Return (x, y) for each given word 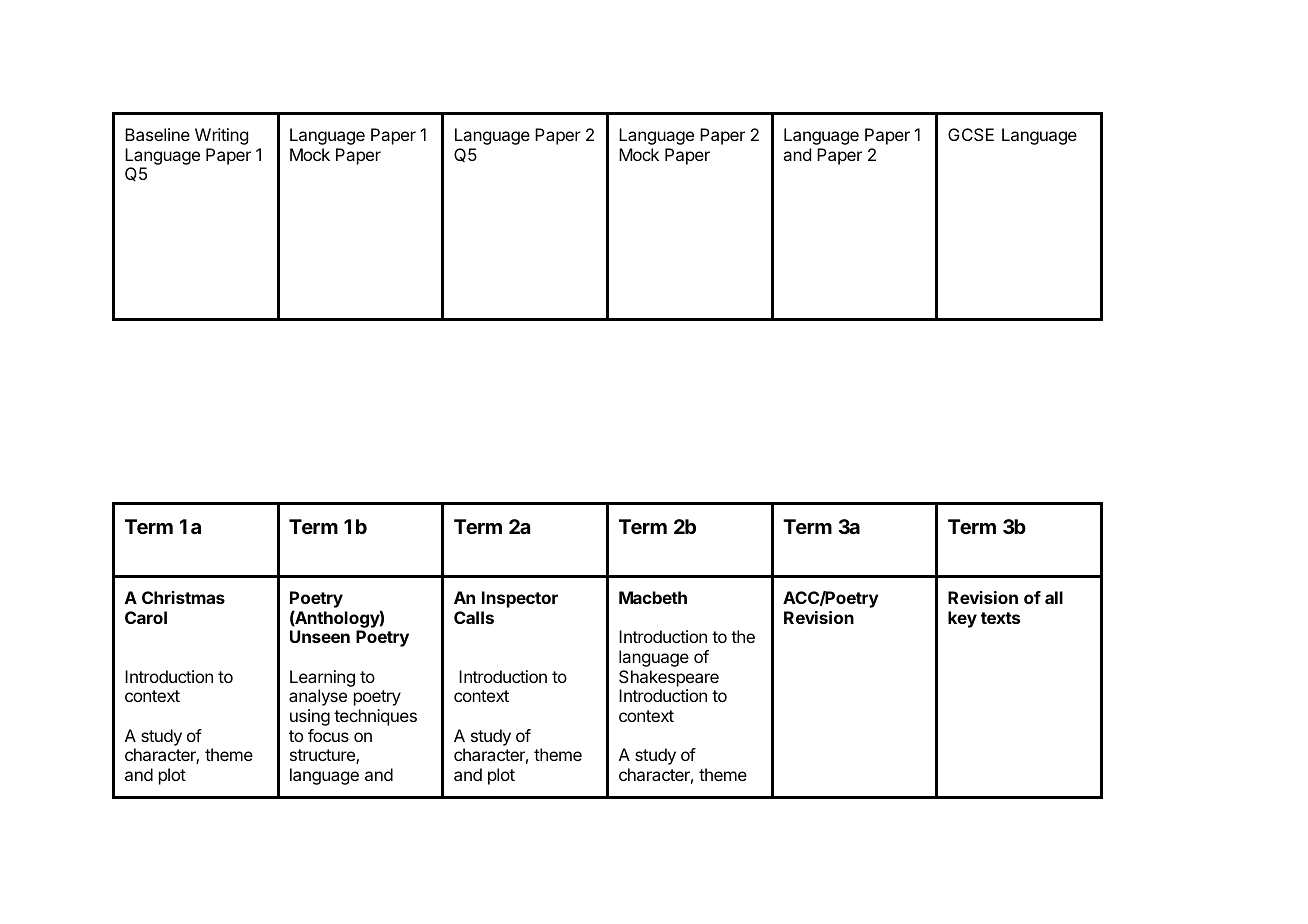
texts (1000, 618)
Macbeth (653, 597)
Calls (474, 617)
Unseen (320, 636)
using (310, 717)
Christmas (183, 597)
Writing (221, 136)
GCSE (971, 134)
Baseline (157, 134)
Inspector (520, 599)
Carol (146, 617)
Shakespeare (669, 678)
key (962, 619)
